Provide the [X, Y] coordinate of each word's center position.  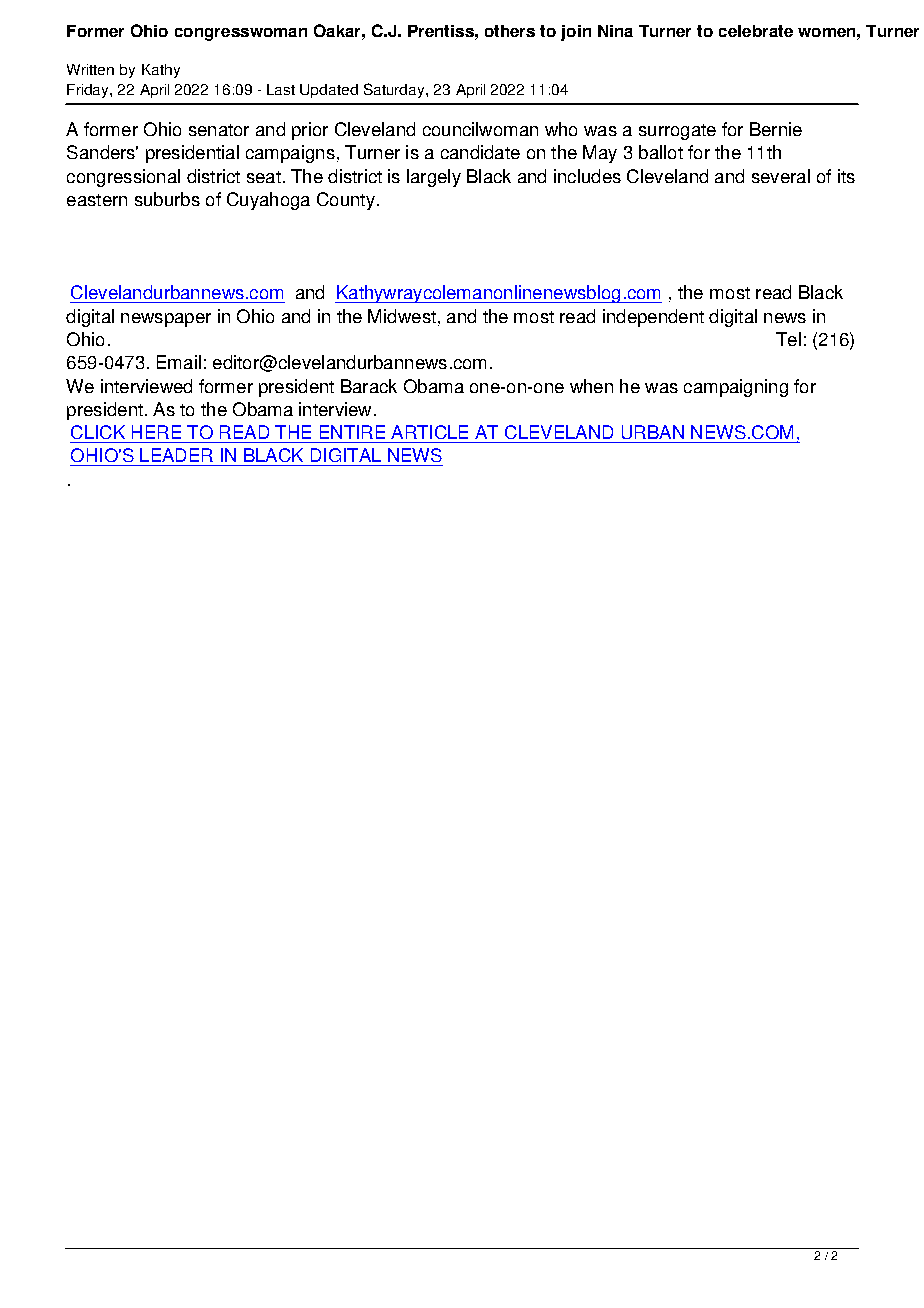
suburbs [167, 199]
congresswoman [241, 34]
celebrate [756, 31]
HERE [156, 432]
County [346, 201]
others [510, 31]
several [781, 176]
